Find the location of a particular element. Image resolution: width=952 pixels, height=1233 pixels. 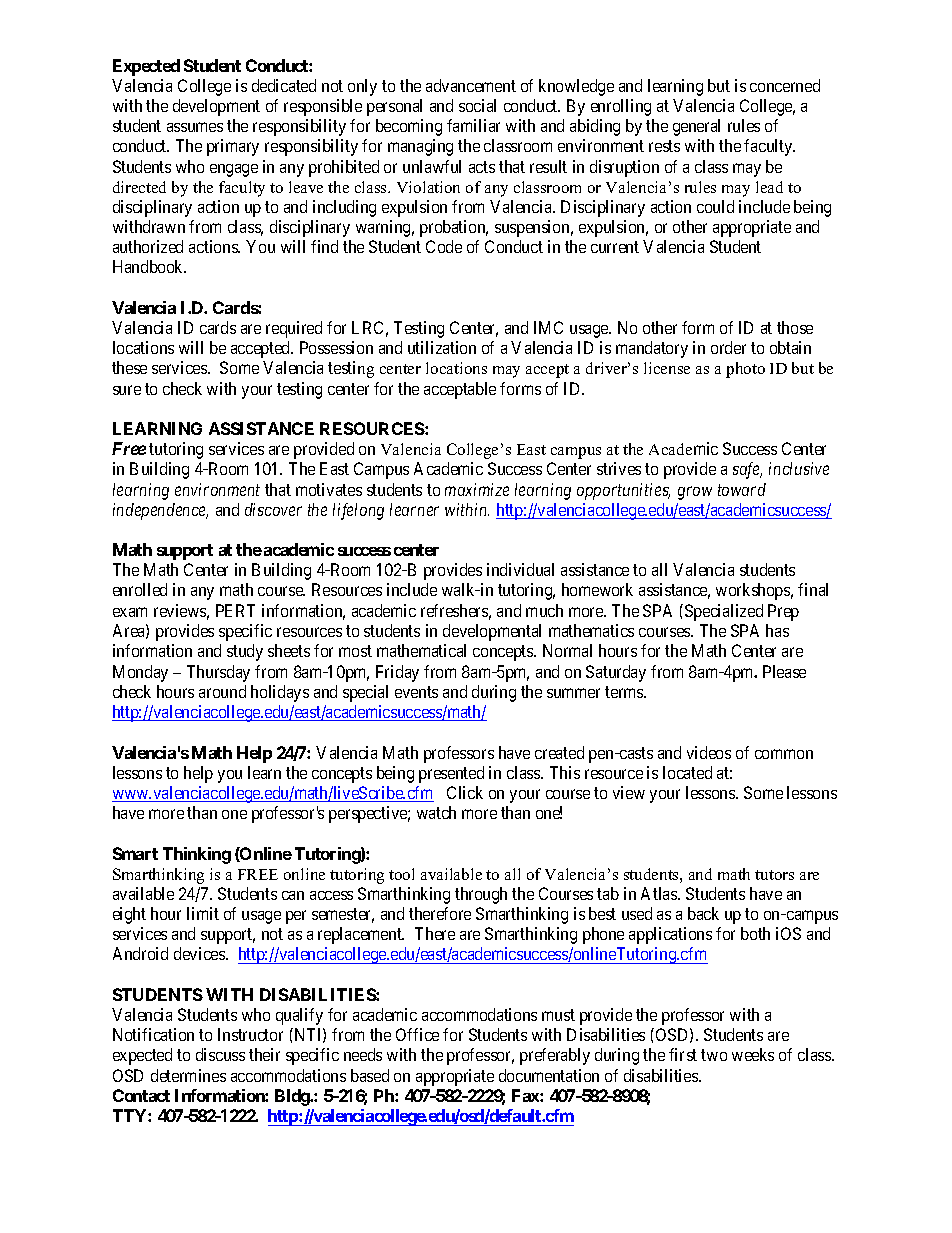

tutors is located at coordinates (774, 875).
